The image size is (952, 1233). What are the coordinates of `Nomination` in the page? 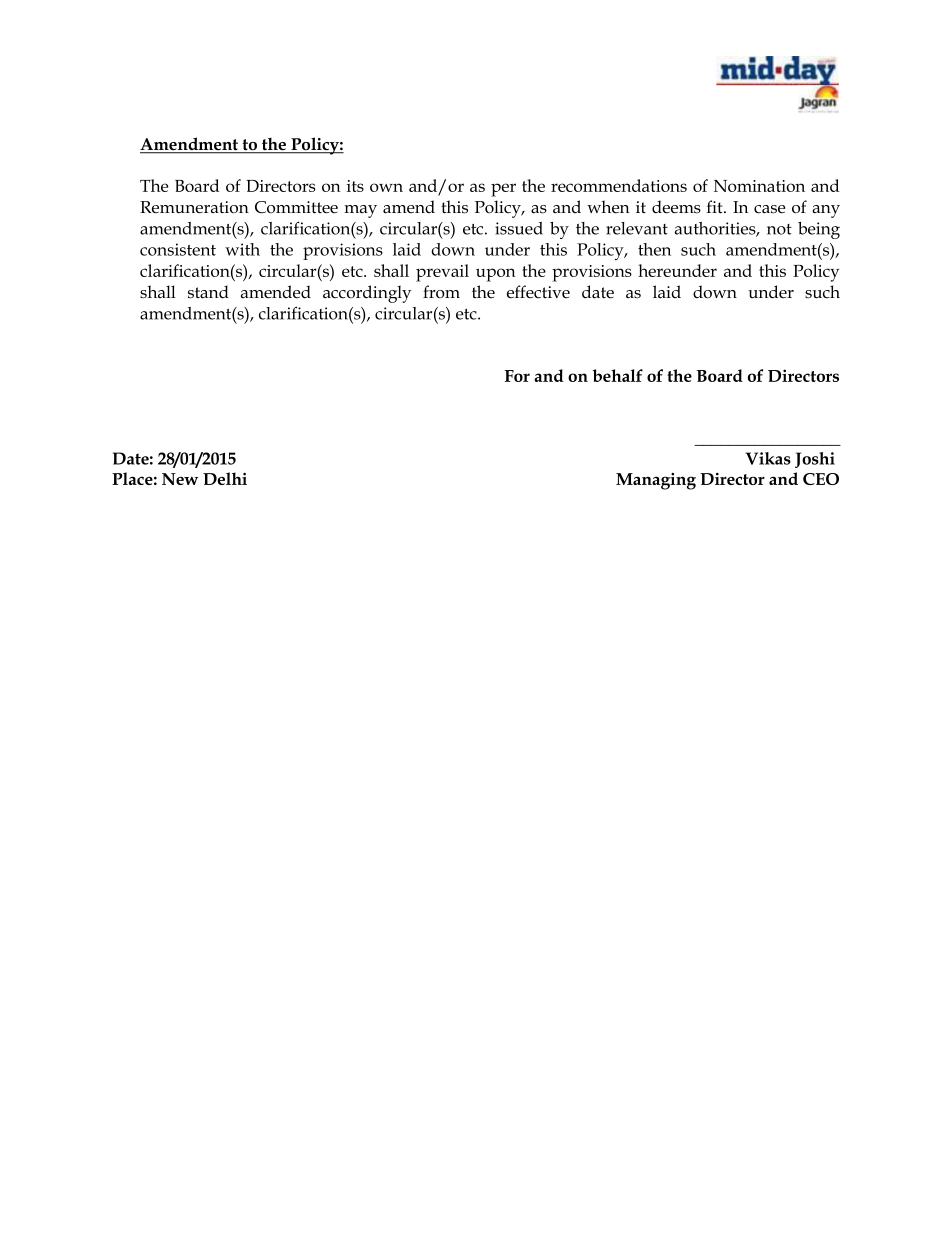 It's located at (759, 186).
